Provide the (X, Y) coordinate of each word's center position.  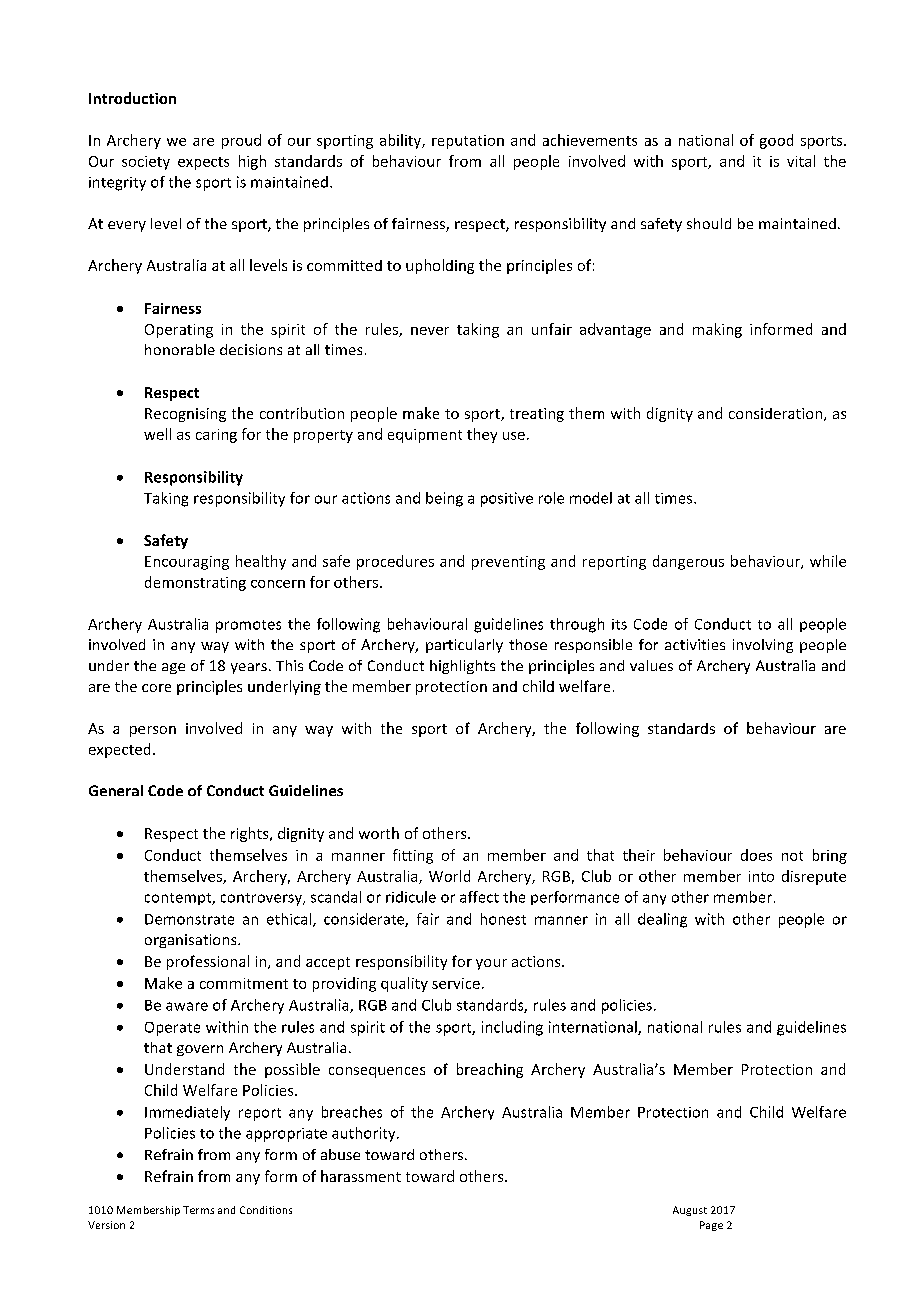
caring (216, 436)
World (449, 876)
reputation (468, 142)
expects (203, 163)
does (756, 855)
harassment (361, 1176)
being (444, 499)
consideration (777, 414)
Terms (198, 1210)
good (776, 141)
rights (251, 834)
